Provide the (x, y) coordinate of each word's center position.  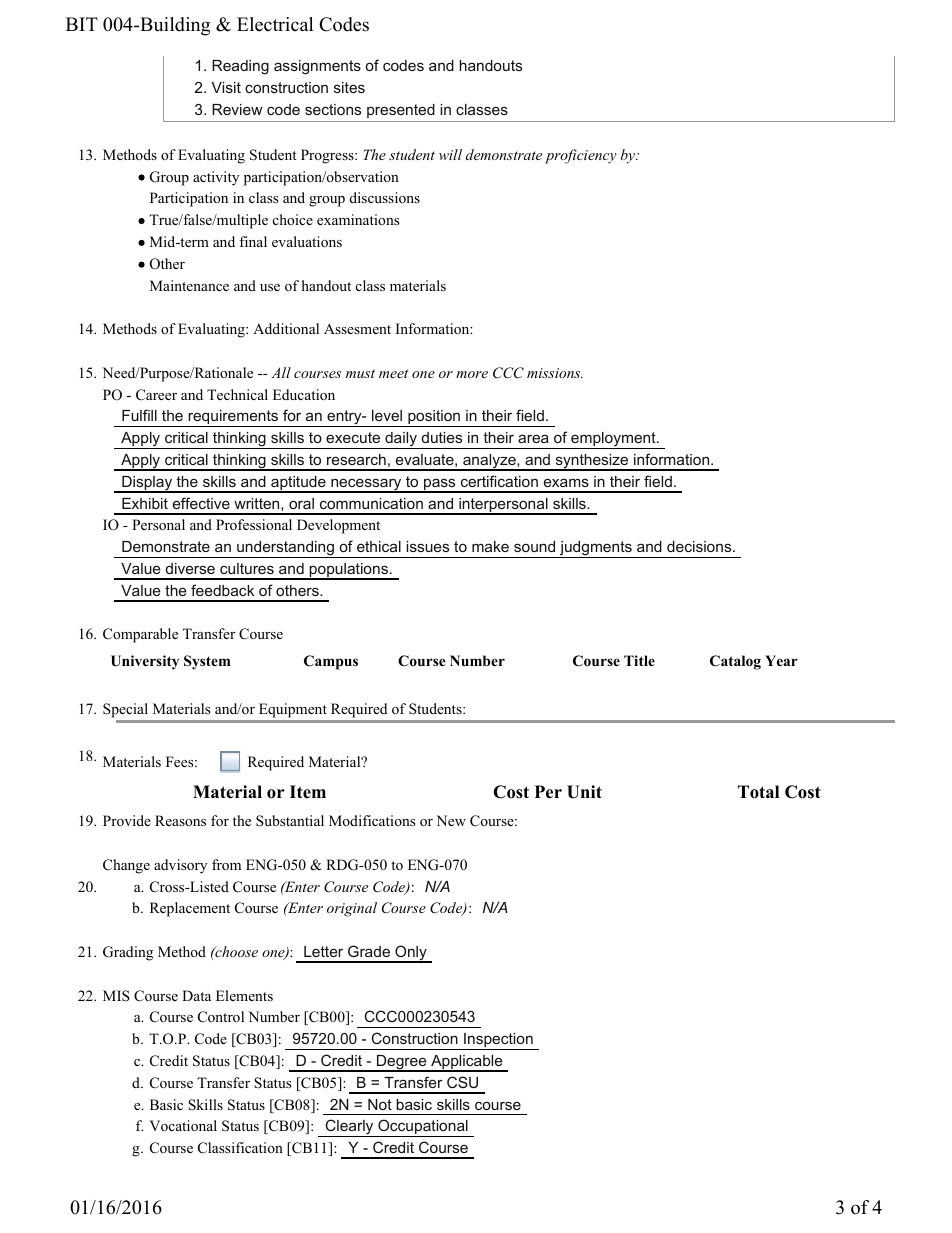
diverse (190, 568)
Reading (240, 67)
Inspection (498, 1041)
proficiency (581, 156)
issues (427, 546)
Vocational (183, 1126)
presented (401, 111)
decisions (700, 546)
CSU (462, 1082)
